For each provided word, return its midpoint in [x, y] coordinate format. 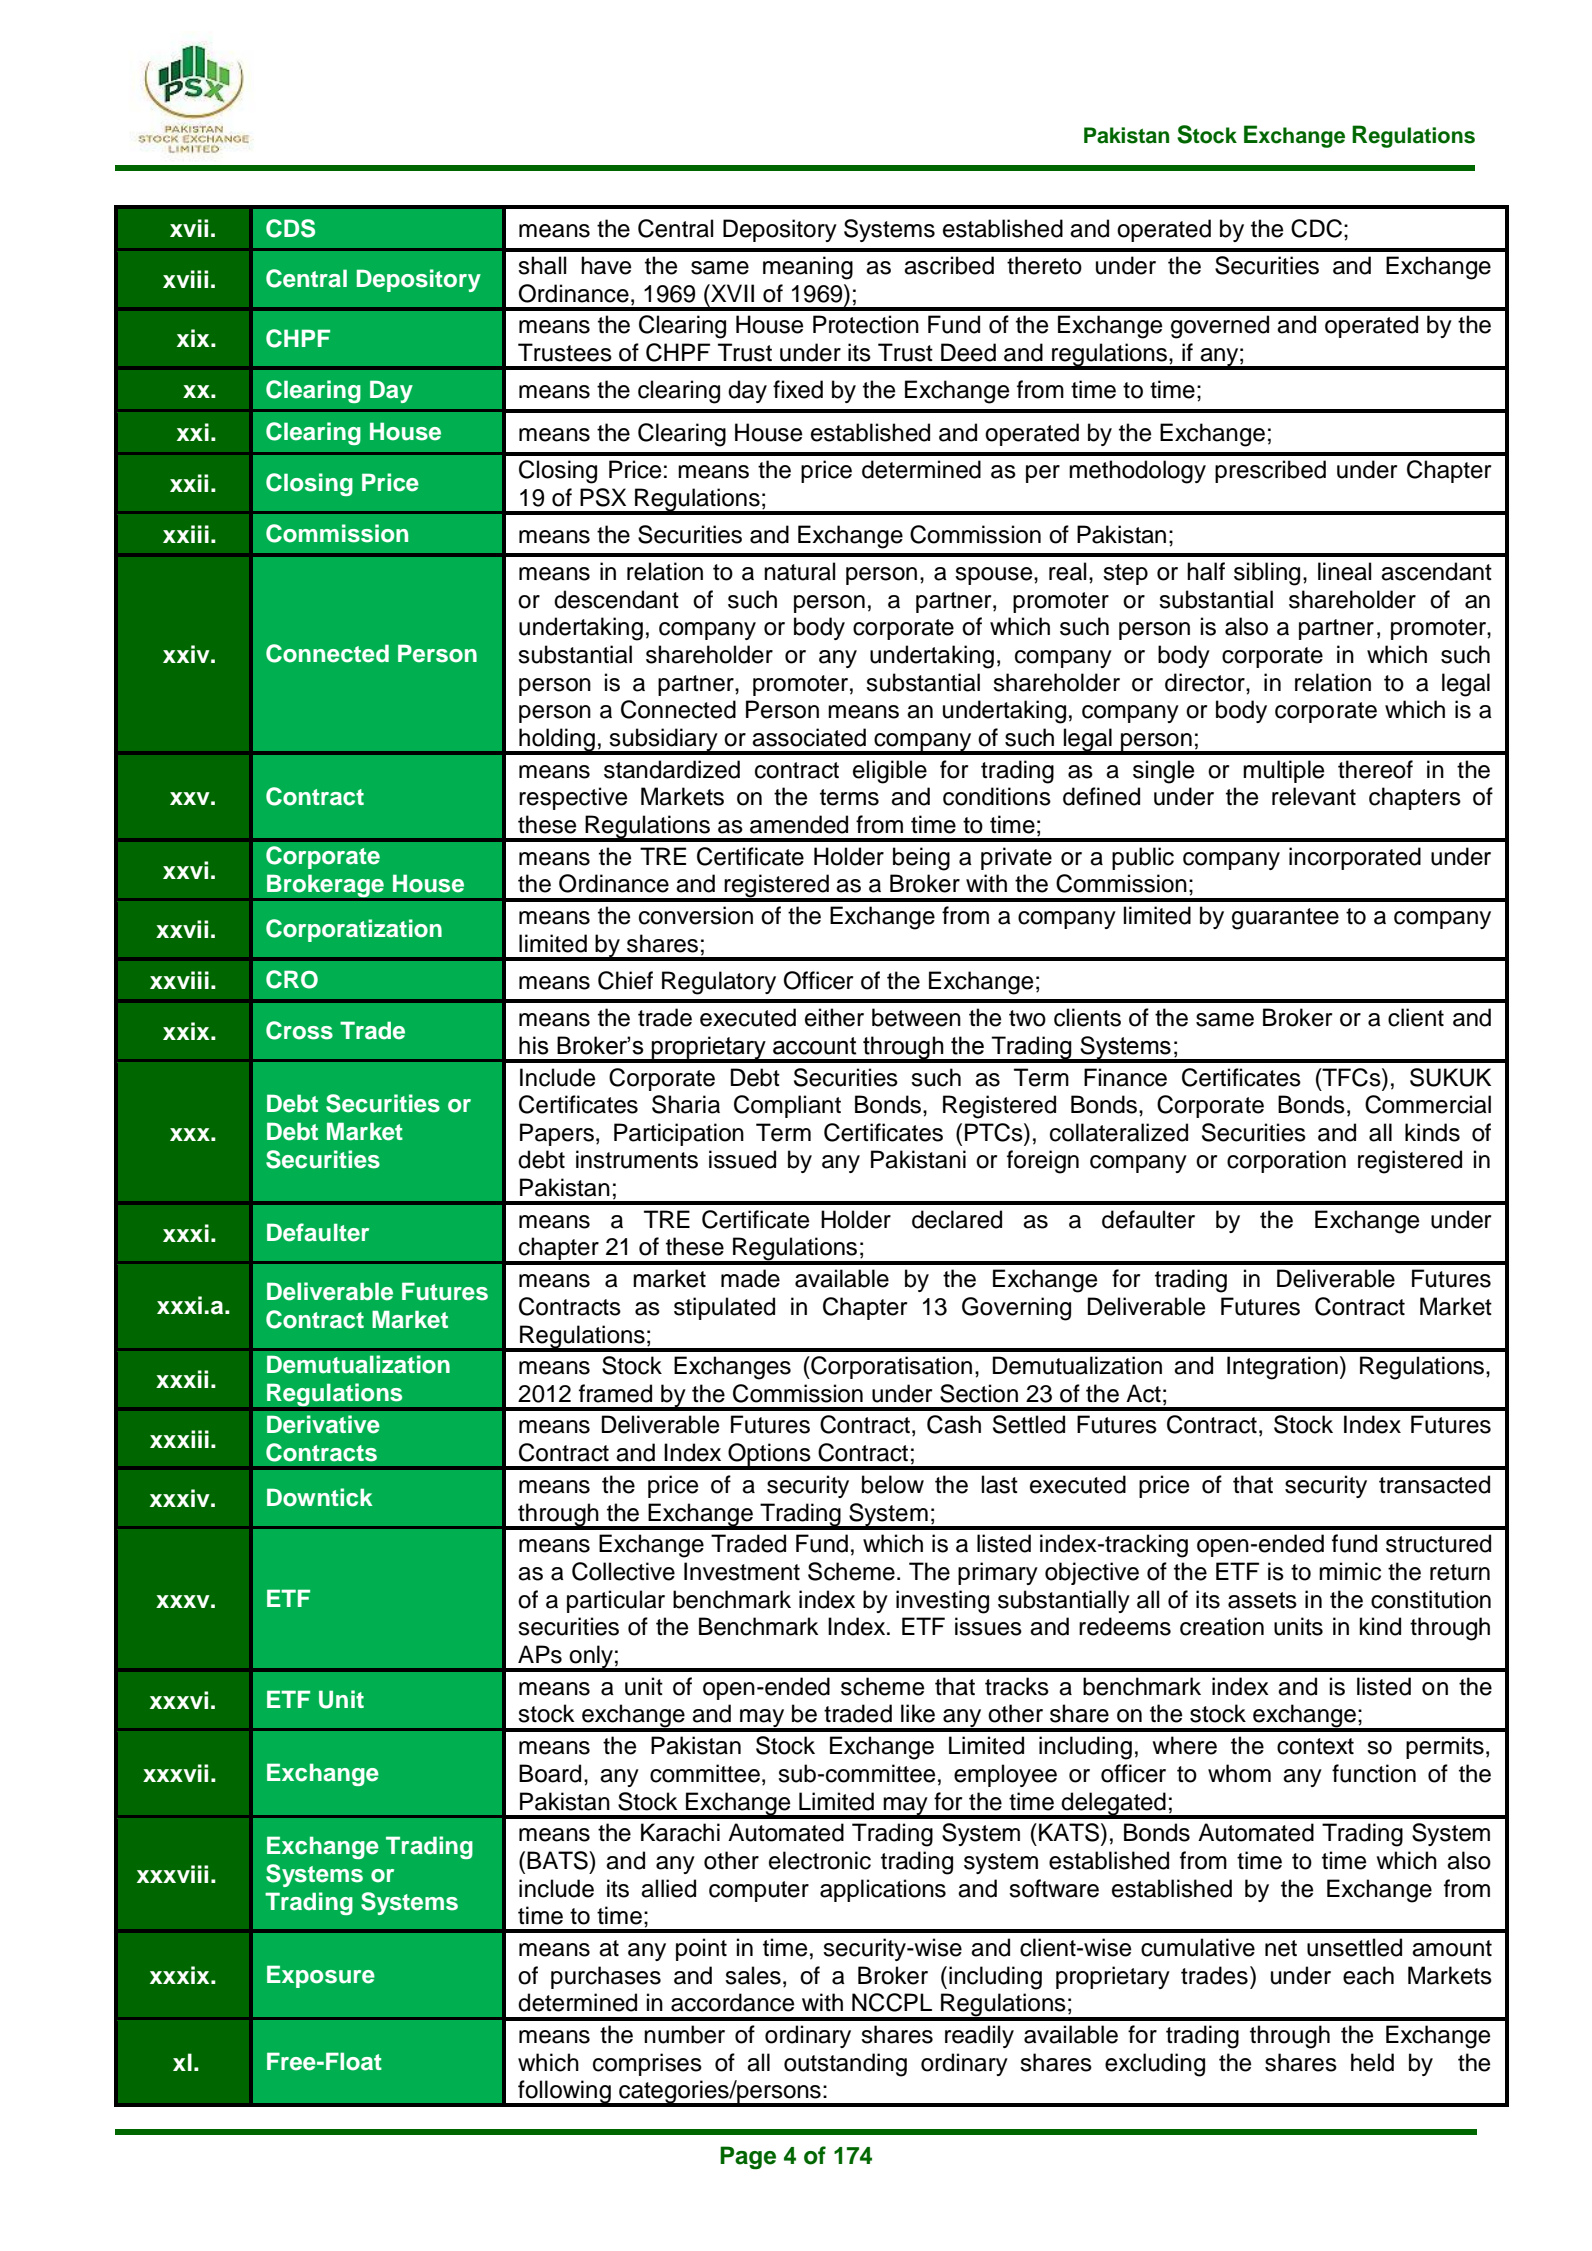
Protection [866, 324]
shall [542, 265]
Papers [557, 1134]
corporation [1286, 1161]
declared [957, 1219]
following [564, 2093]
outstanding [845, 2065]
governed [1220, 327]
